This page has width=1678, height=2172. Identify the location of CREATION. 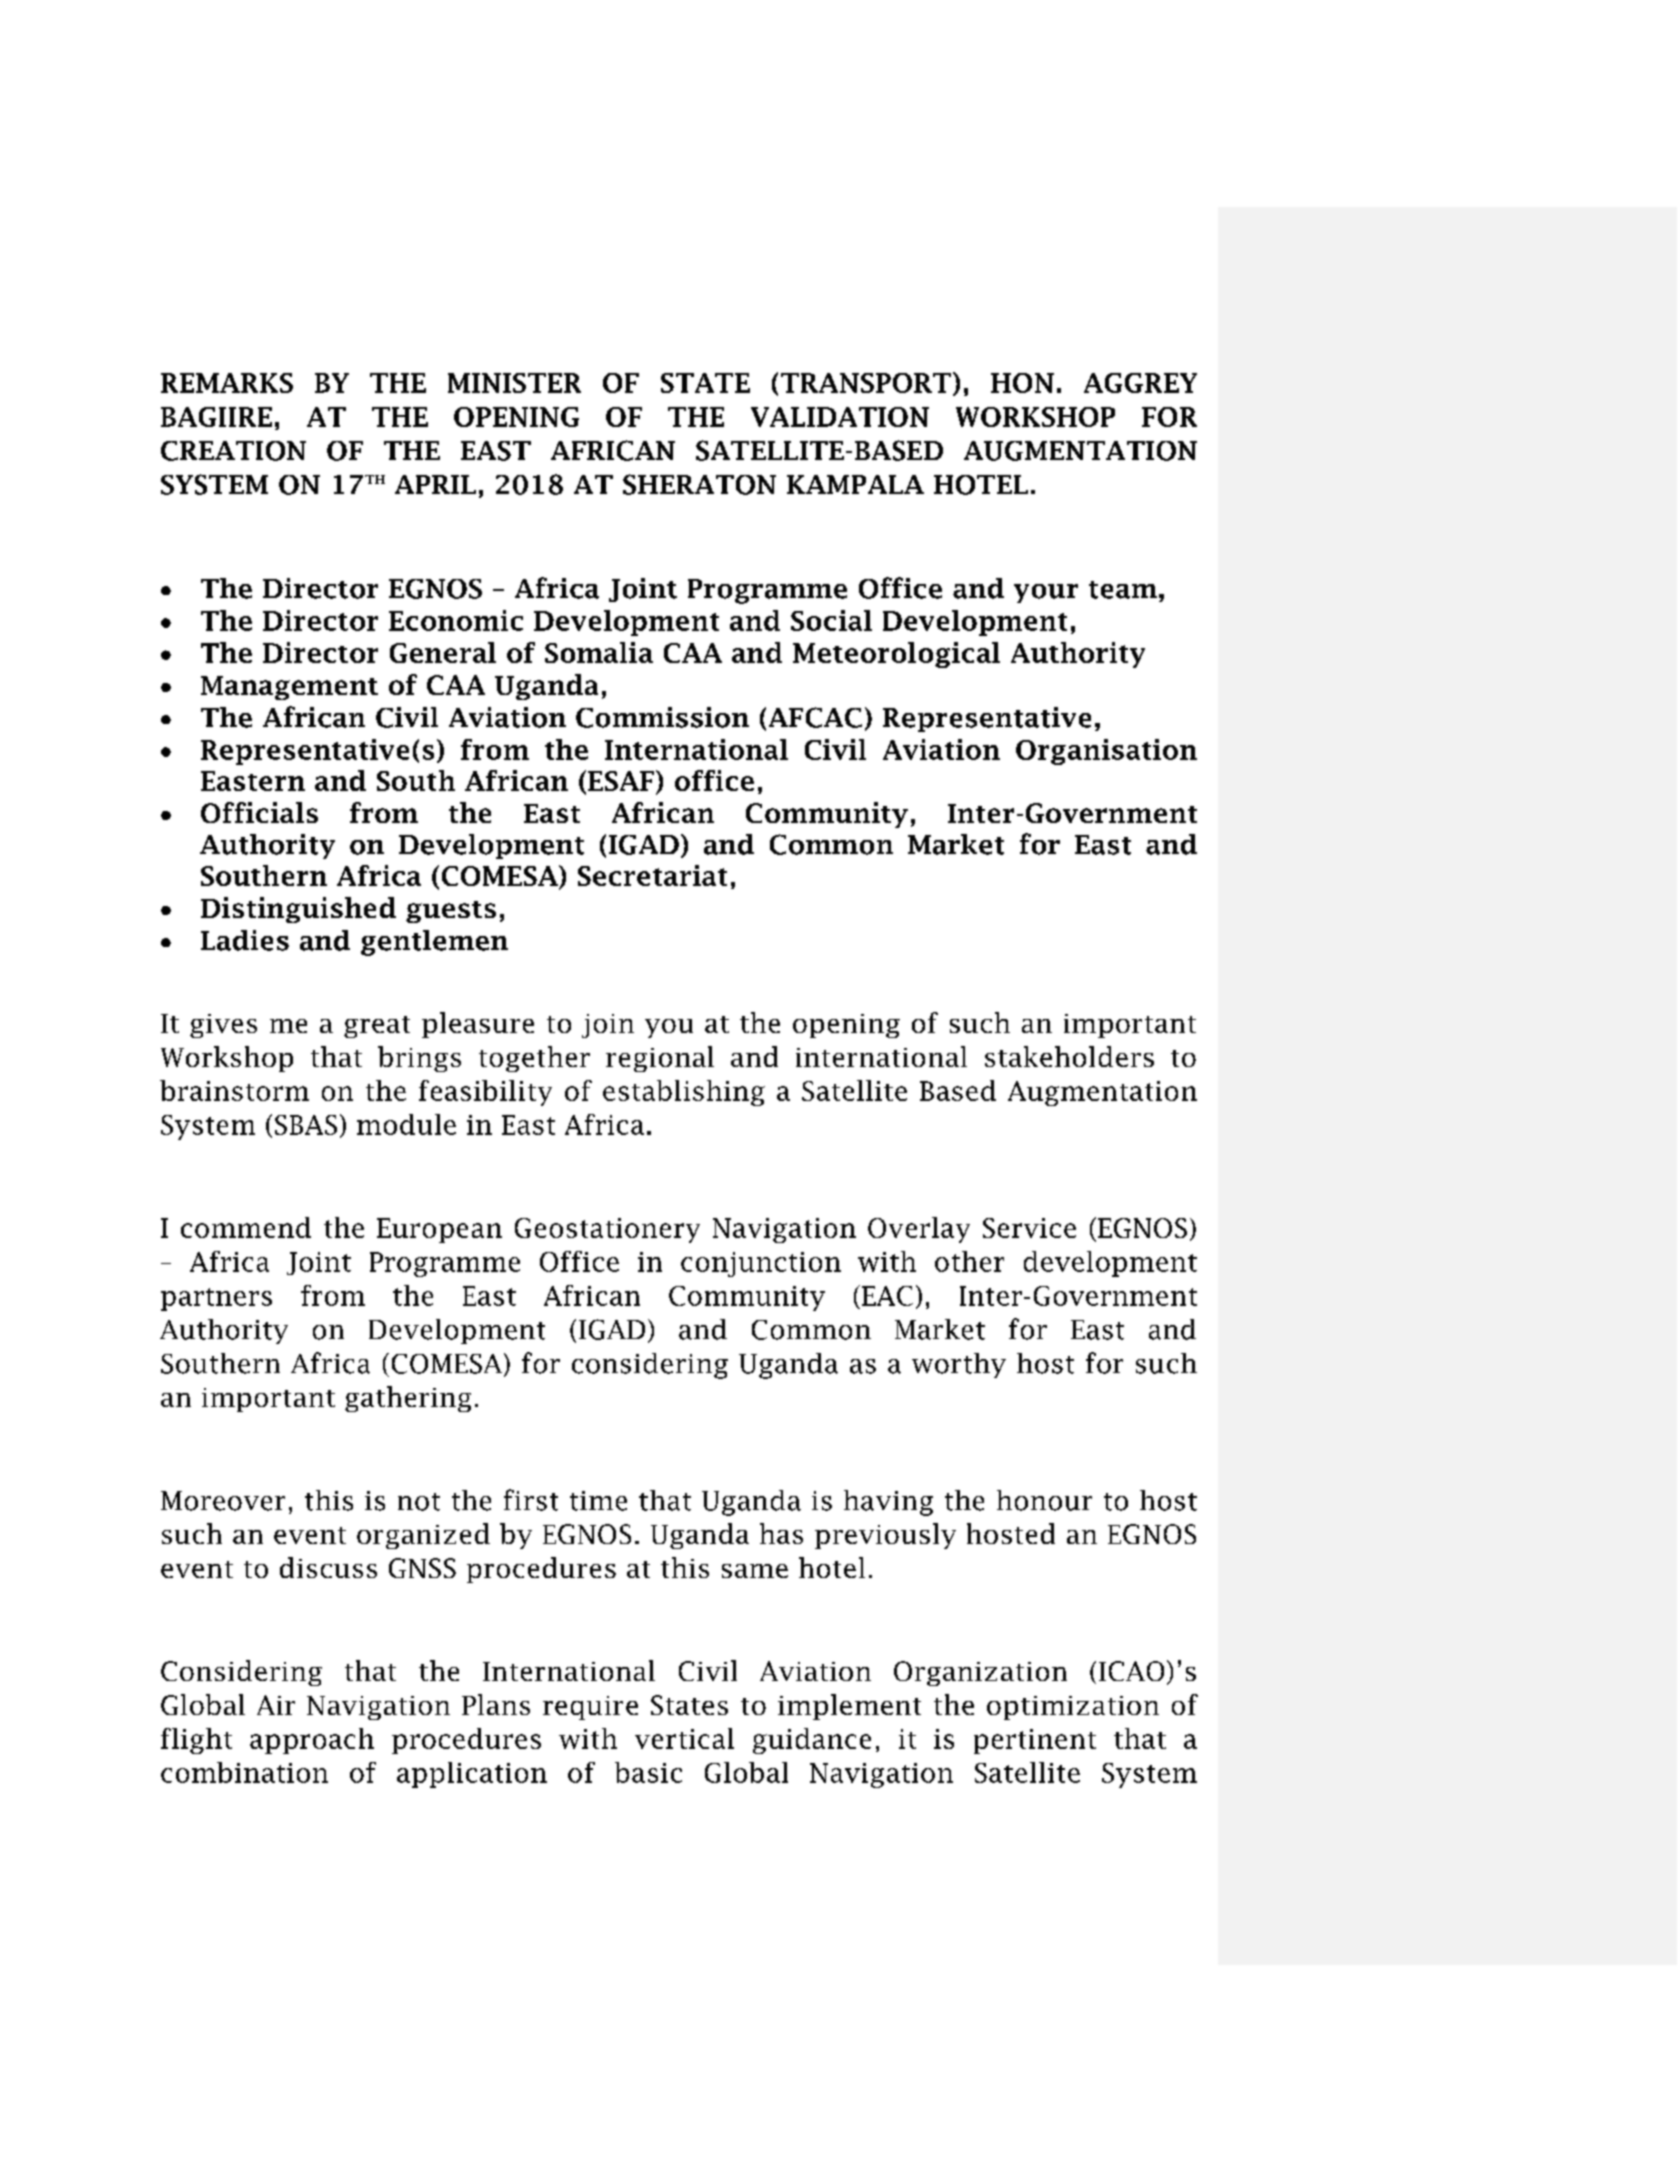
(233, 451).
